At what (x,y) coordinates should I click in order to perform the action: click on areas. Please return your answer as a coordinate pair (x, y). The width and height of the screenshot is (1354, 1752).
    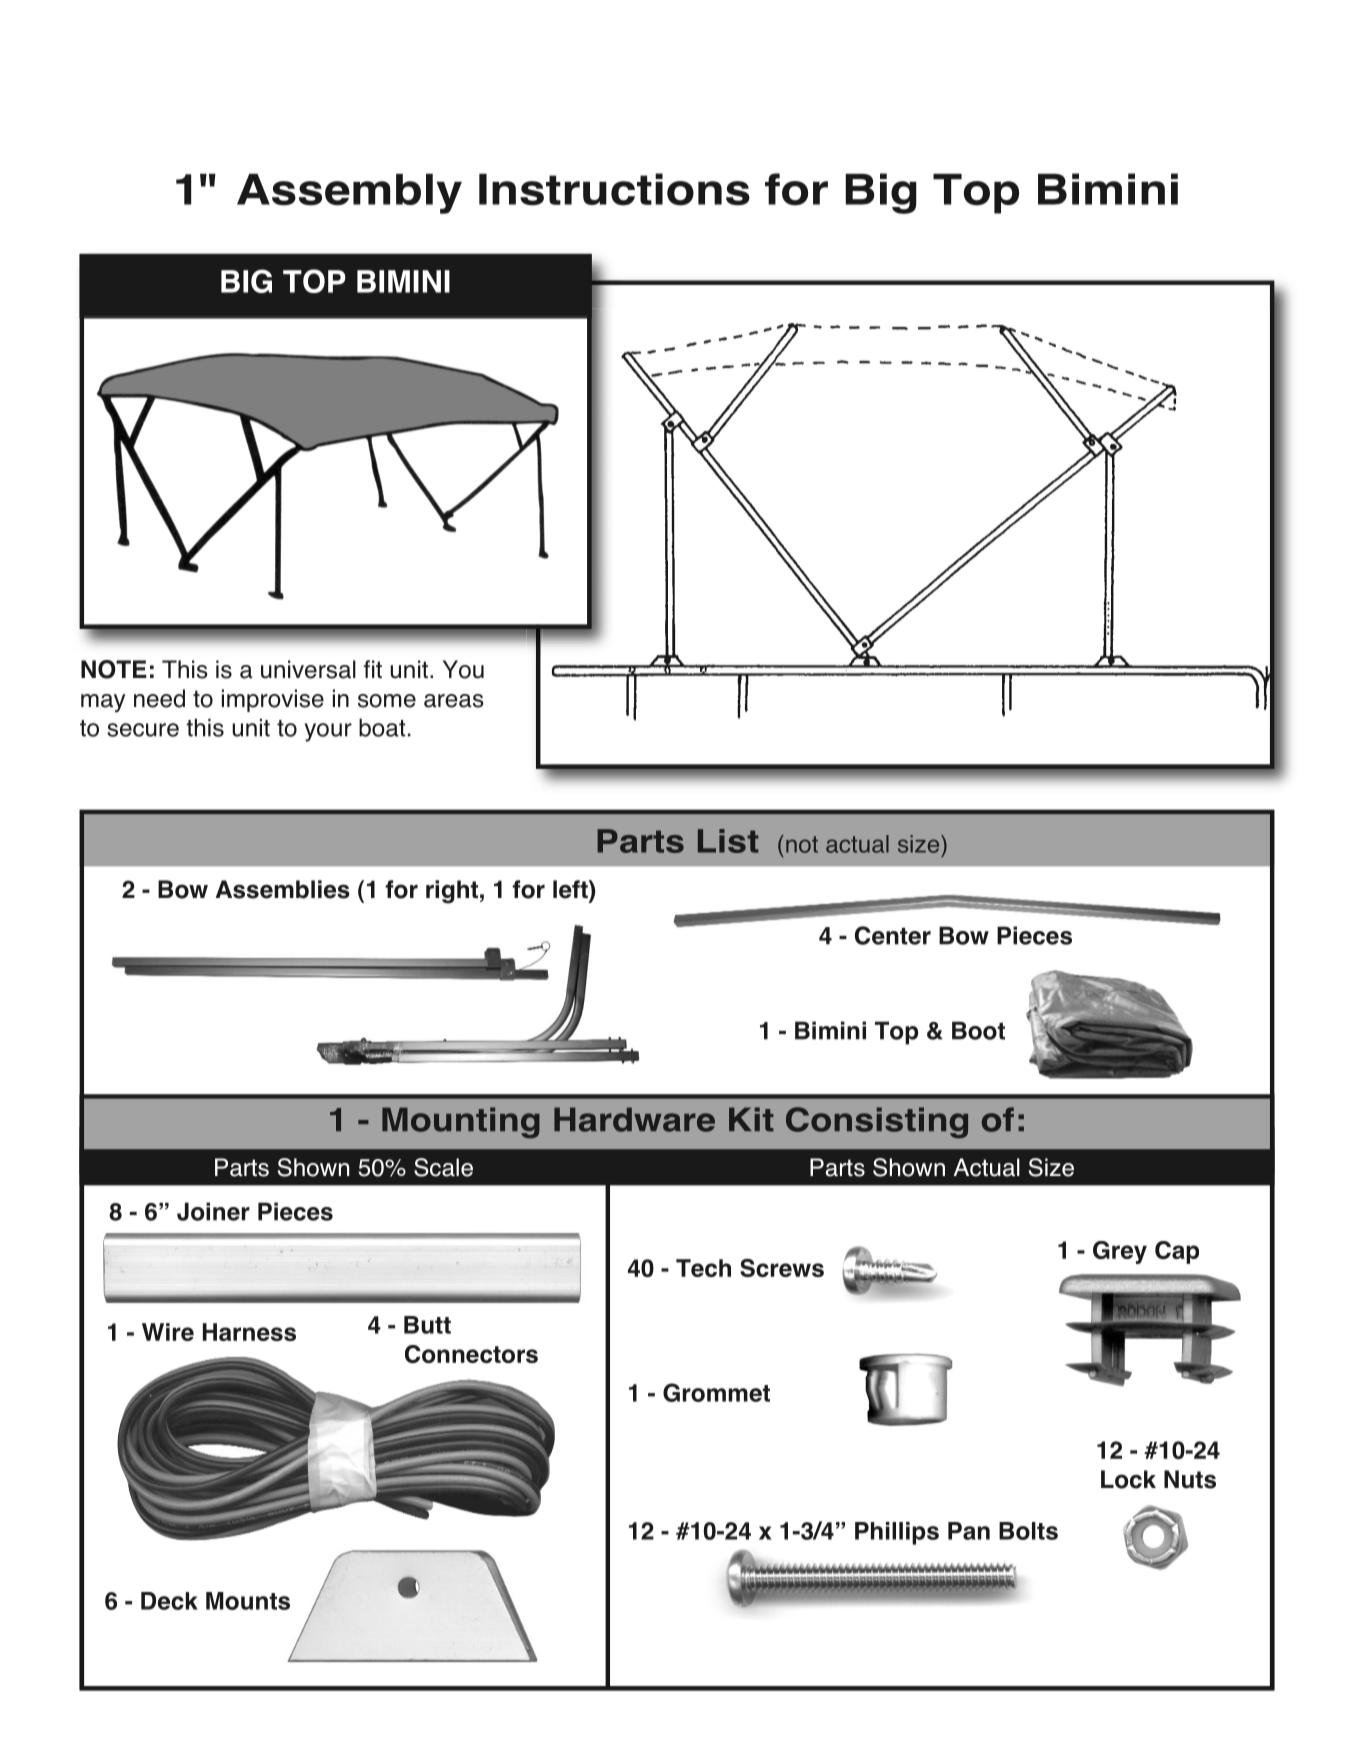
    Looking at the image, I should click on (454, 701).
